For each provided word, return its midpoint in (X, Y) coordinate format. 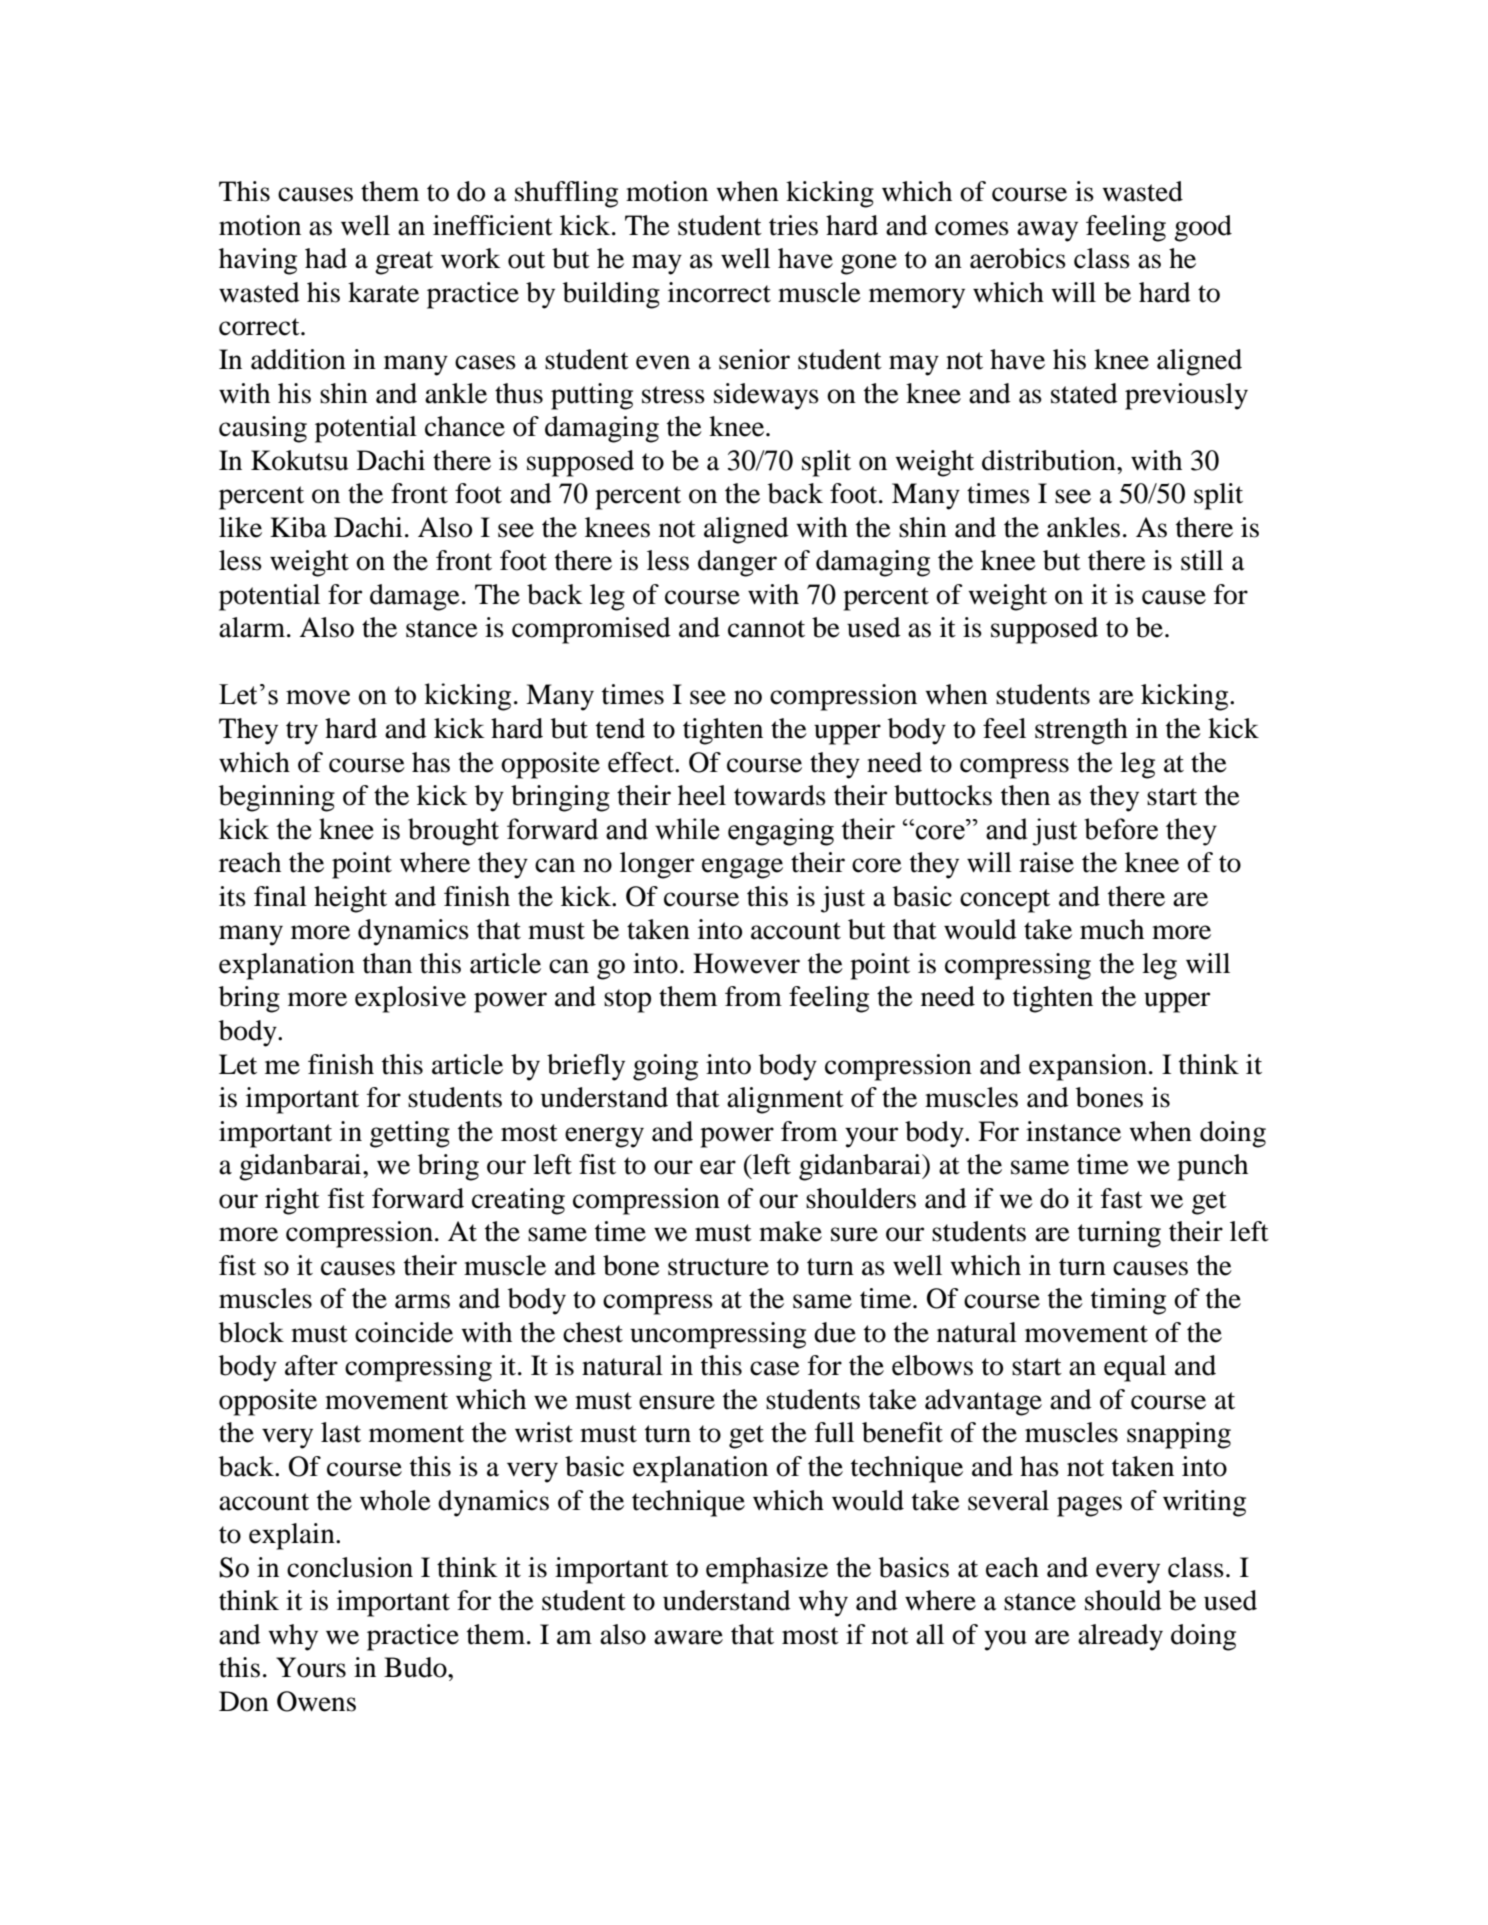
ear (718, 1167)
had (326, 258)
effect (642, 762)
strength (1081, 731)
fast (1122, 1198)
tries (793, 225)
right (292, 1201)
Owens (316, 1701)
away (1047, 231)
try (302, 733)
